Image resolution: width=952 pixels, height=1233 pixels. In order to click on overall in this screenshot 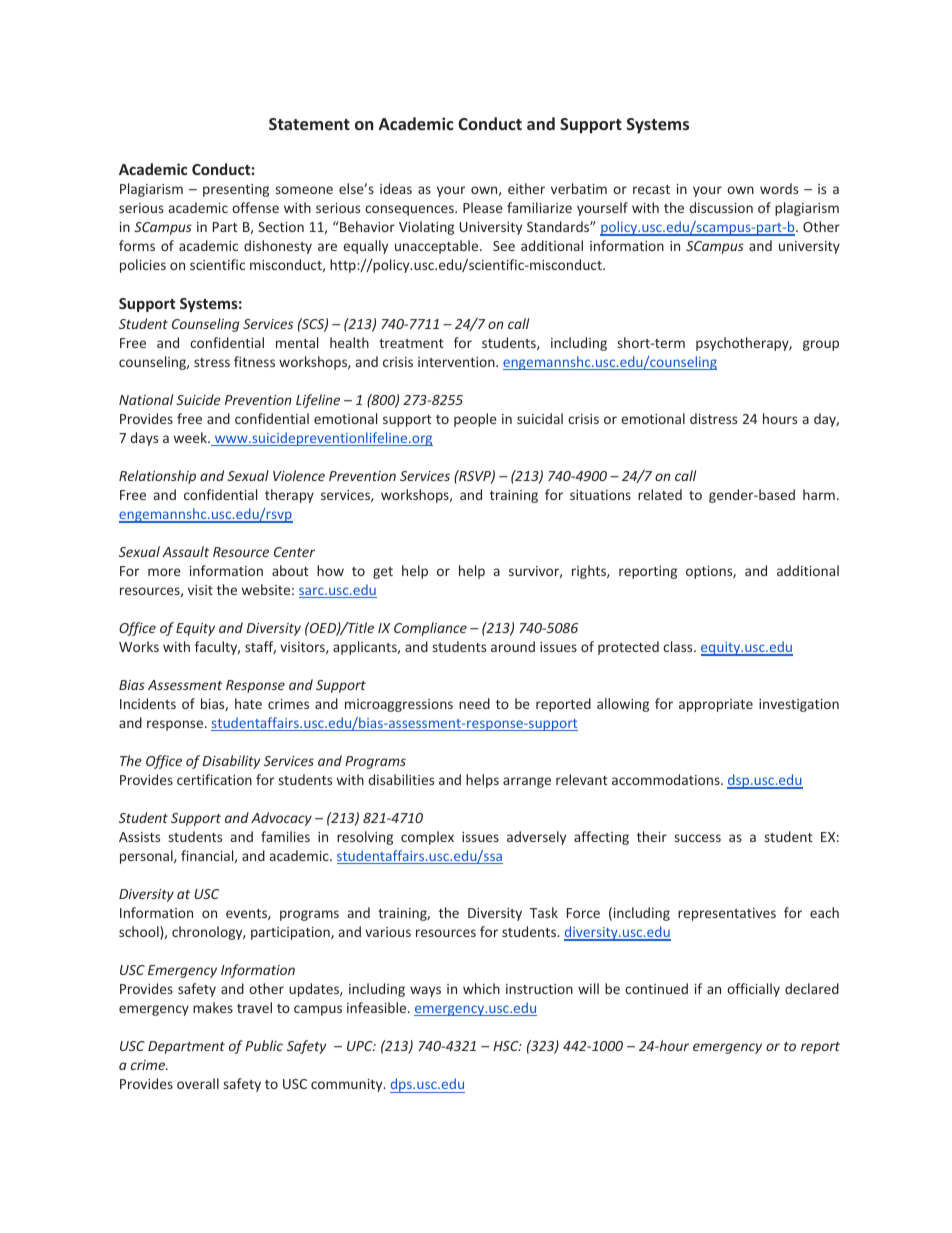, I will do `click(198, 1083)`.
